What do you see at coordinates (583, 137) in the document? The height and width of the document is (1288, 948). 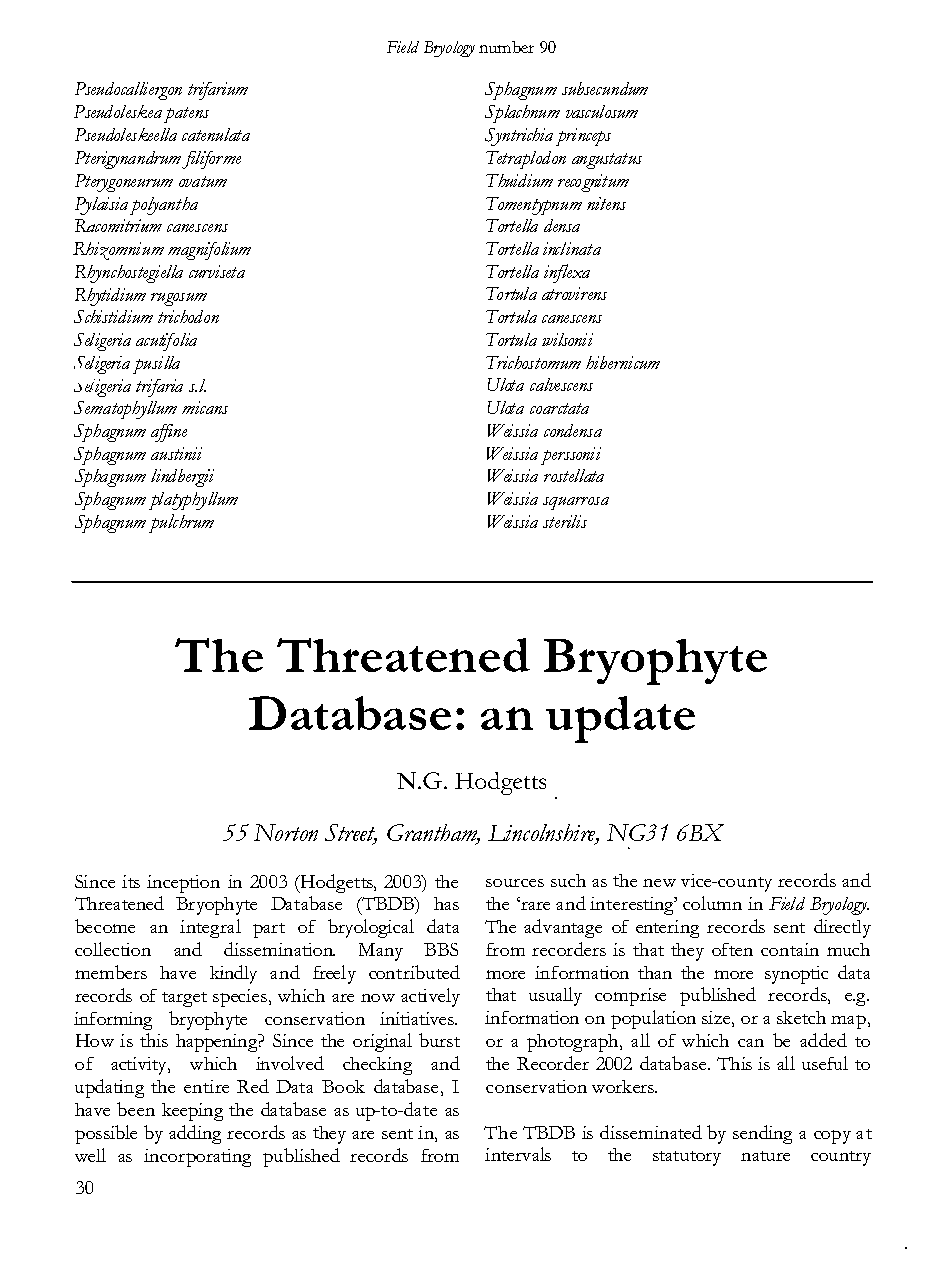 I see `princeps` at bounding box center [583, 137].
